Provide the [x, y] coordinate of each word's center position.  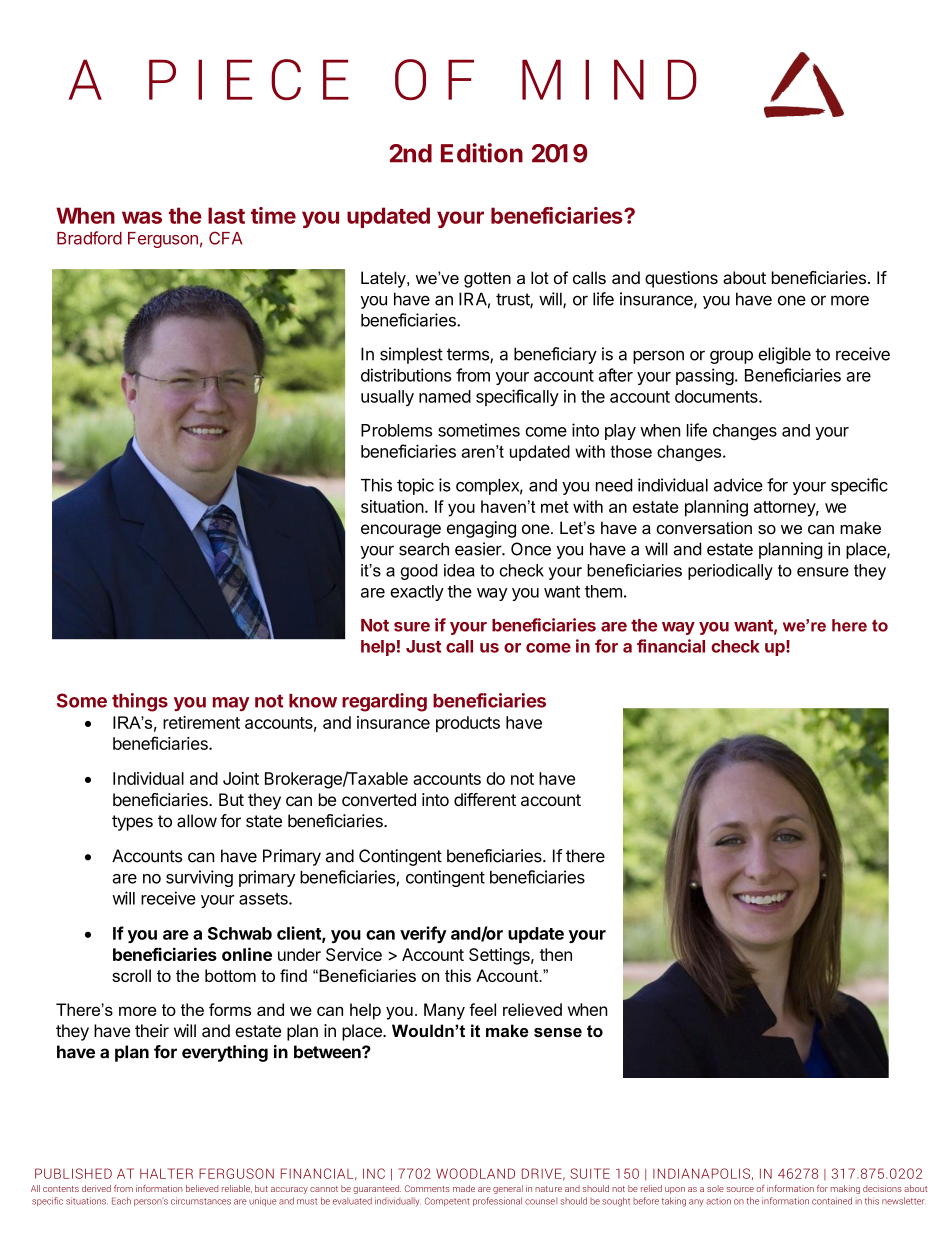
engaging [481, 529]
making [845, 1189]
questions [681, 279]
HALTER [166, 1173]
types [132, 823]
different [485, 799]
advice [738, 485]
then [556, 954]
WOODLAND [475, 1173]
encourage [401, 531]
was [142, 217]
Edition [482, 153]
